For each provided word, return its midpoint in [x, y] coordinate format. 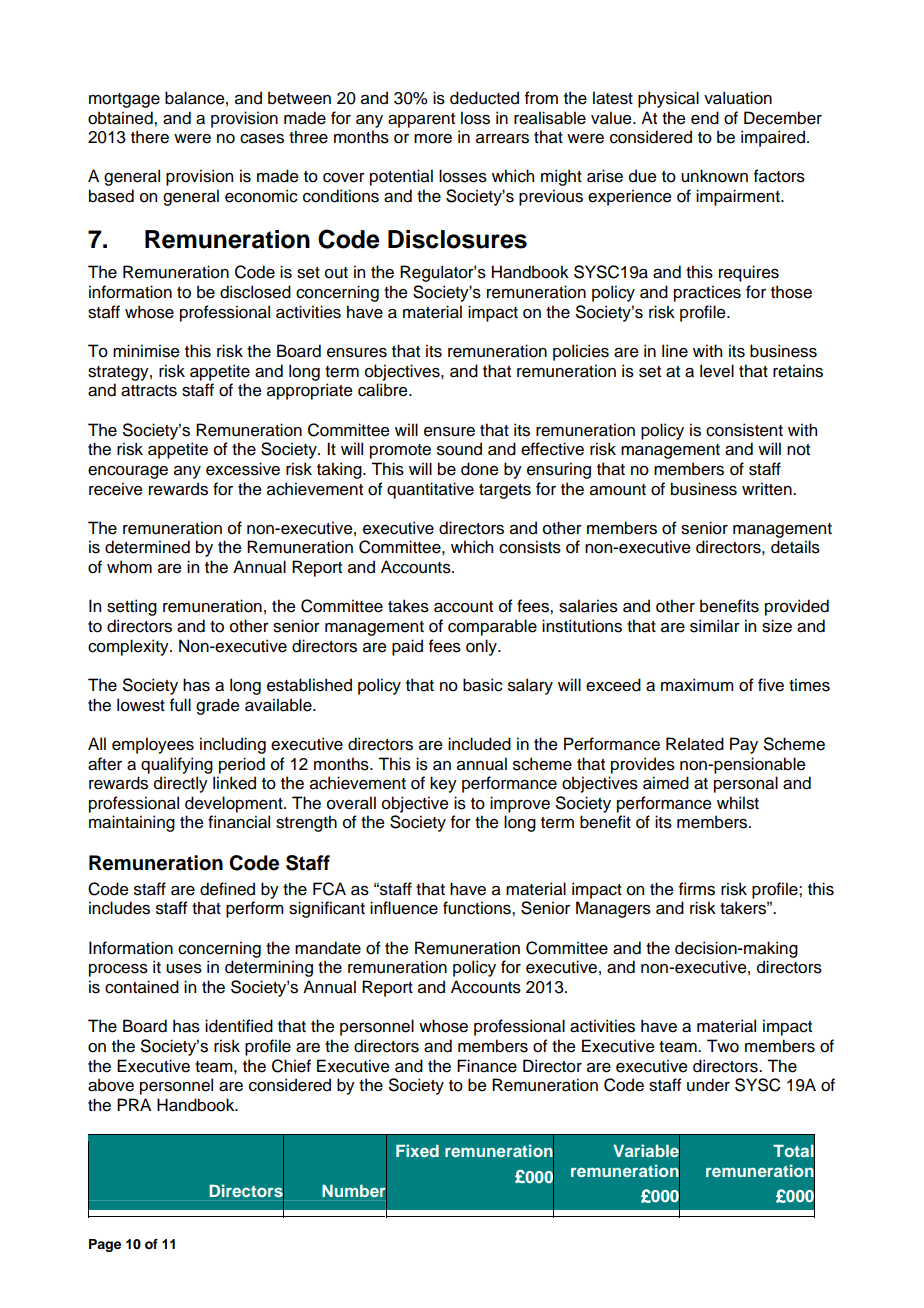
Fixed [417, 1150]
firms [697, 889]
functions [478, 908]
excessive [243, 469]
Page [105, 1245]
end [705, 118]
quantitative [430, 490]
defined [227, 889]
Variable [646, 1151]
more [433, 139]
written [768, 489]
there [150, 137]
